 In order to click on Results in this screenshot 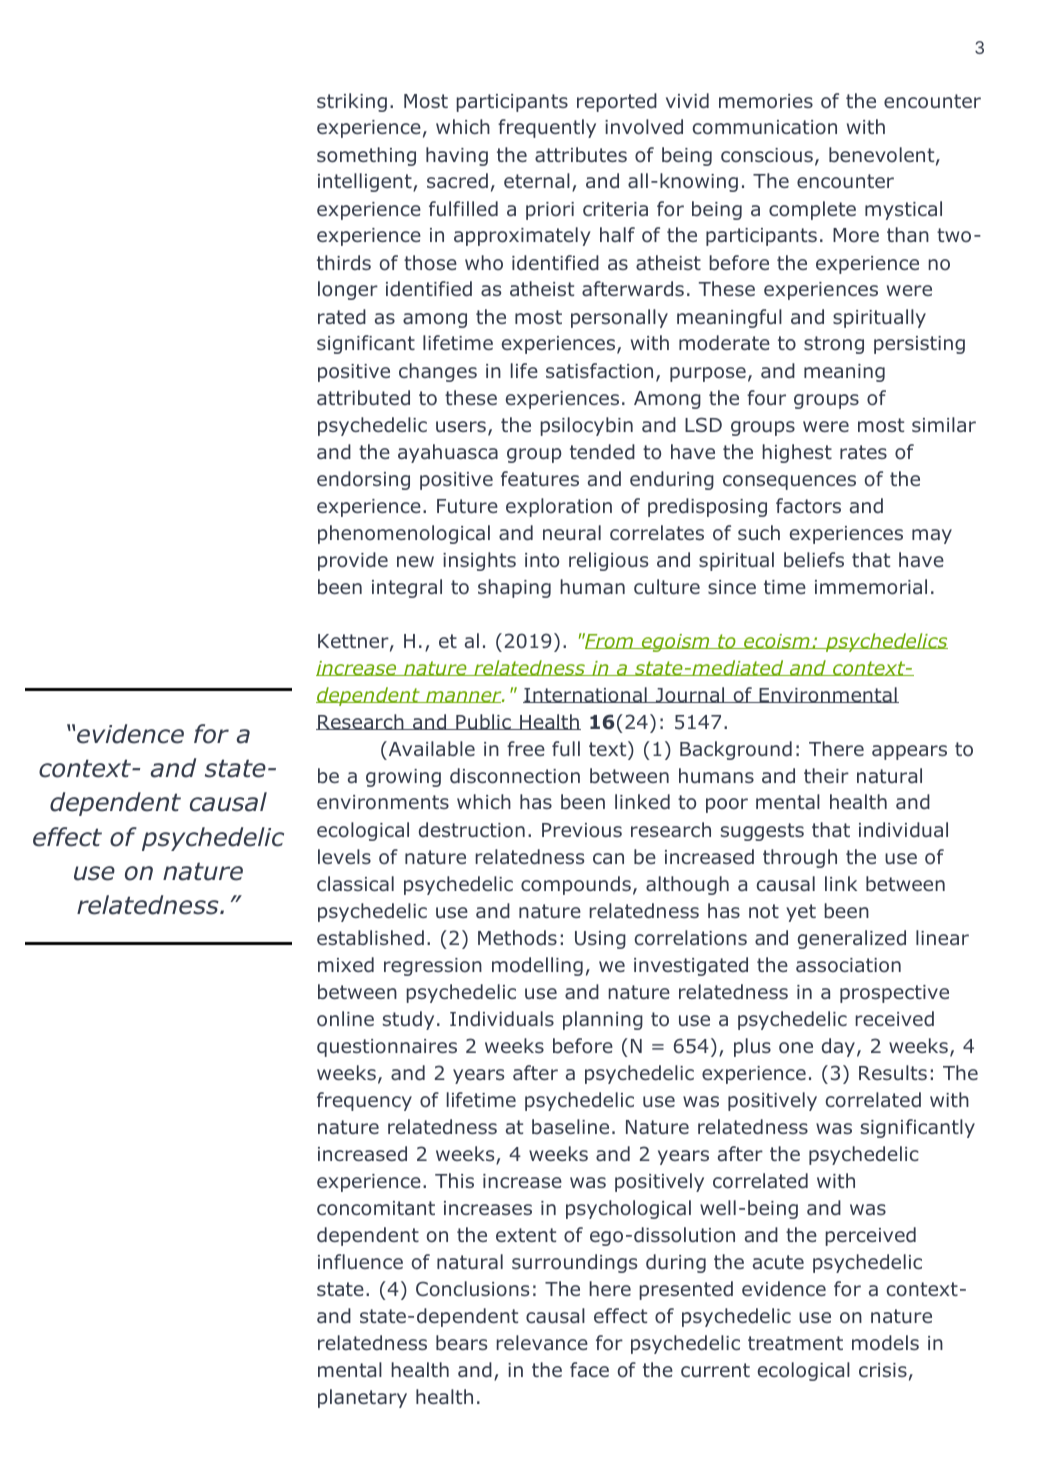, I will do `click(893, 1072)`.
